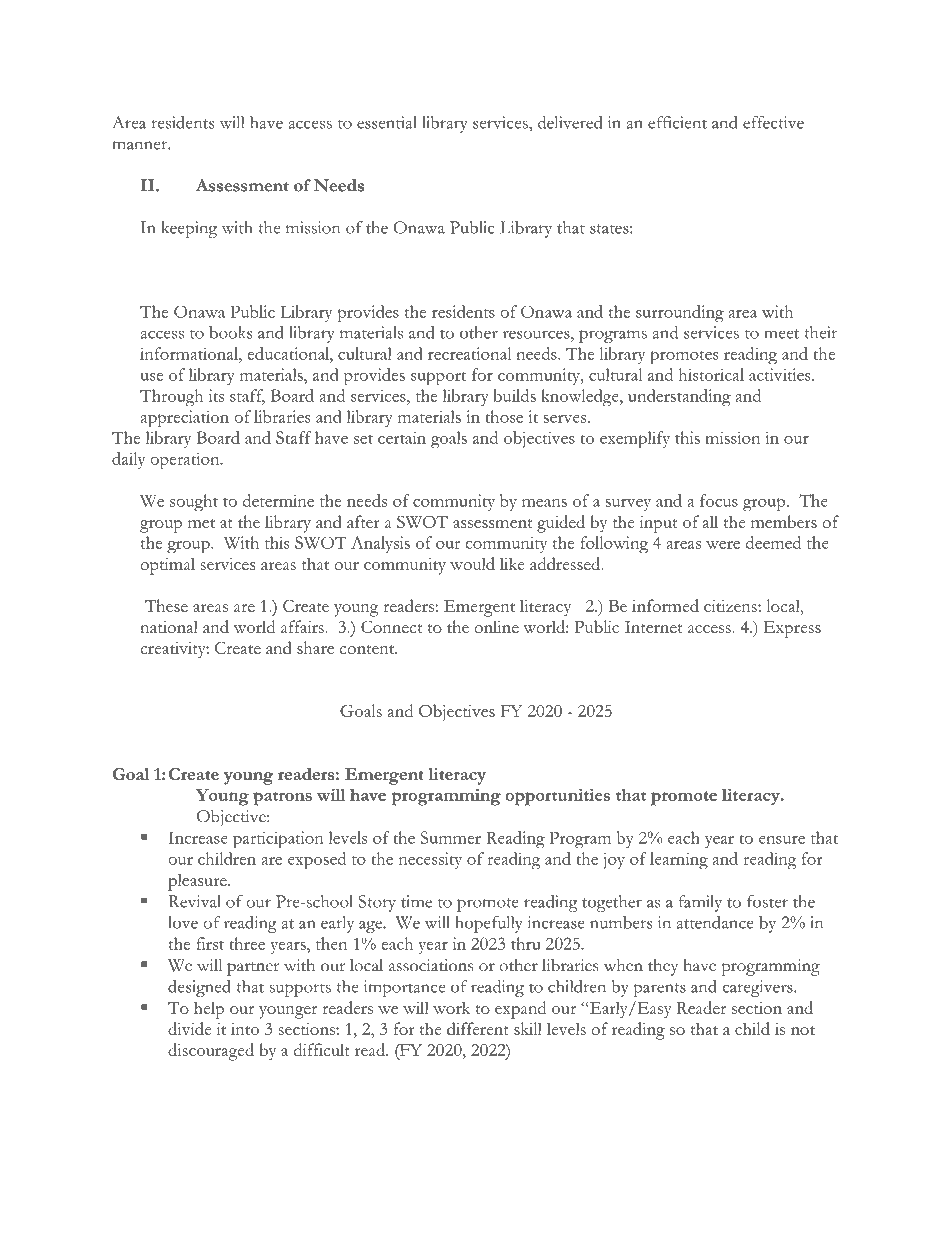  I want to click on citizens, so click(731, 606).
